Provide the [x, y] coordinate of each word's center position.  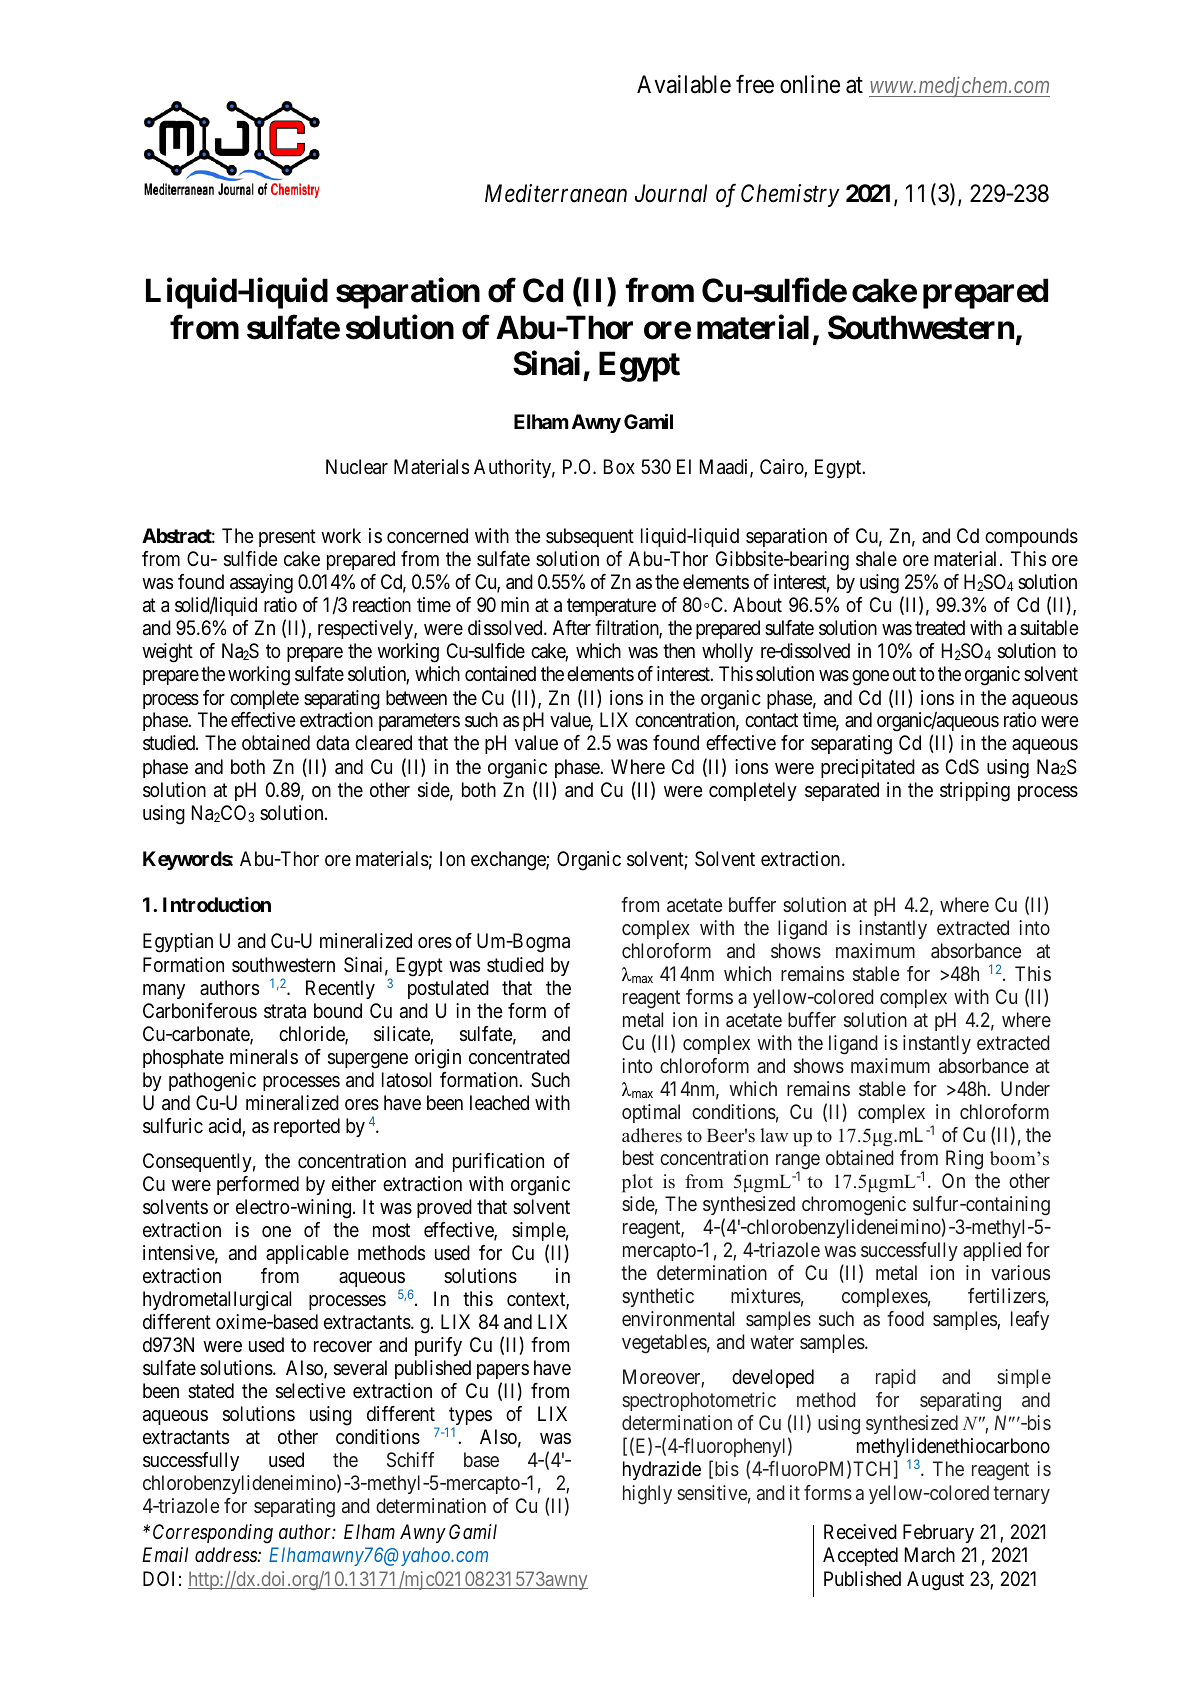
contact [771, 721]
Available [684, 84]
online [810, 84]
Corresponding [213, 1534]
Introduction [217, 904]
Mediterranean [556, 193]
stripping [975, 792]
